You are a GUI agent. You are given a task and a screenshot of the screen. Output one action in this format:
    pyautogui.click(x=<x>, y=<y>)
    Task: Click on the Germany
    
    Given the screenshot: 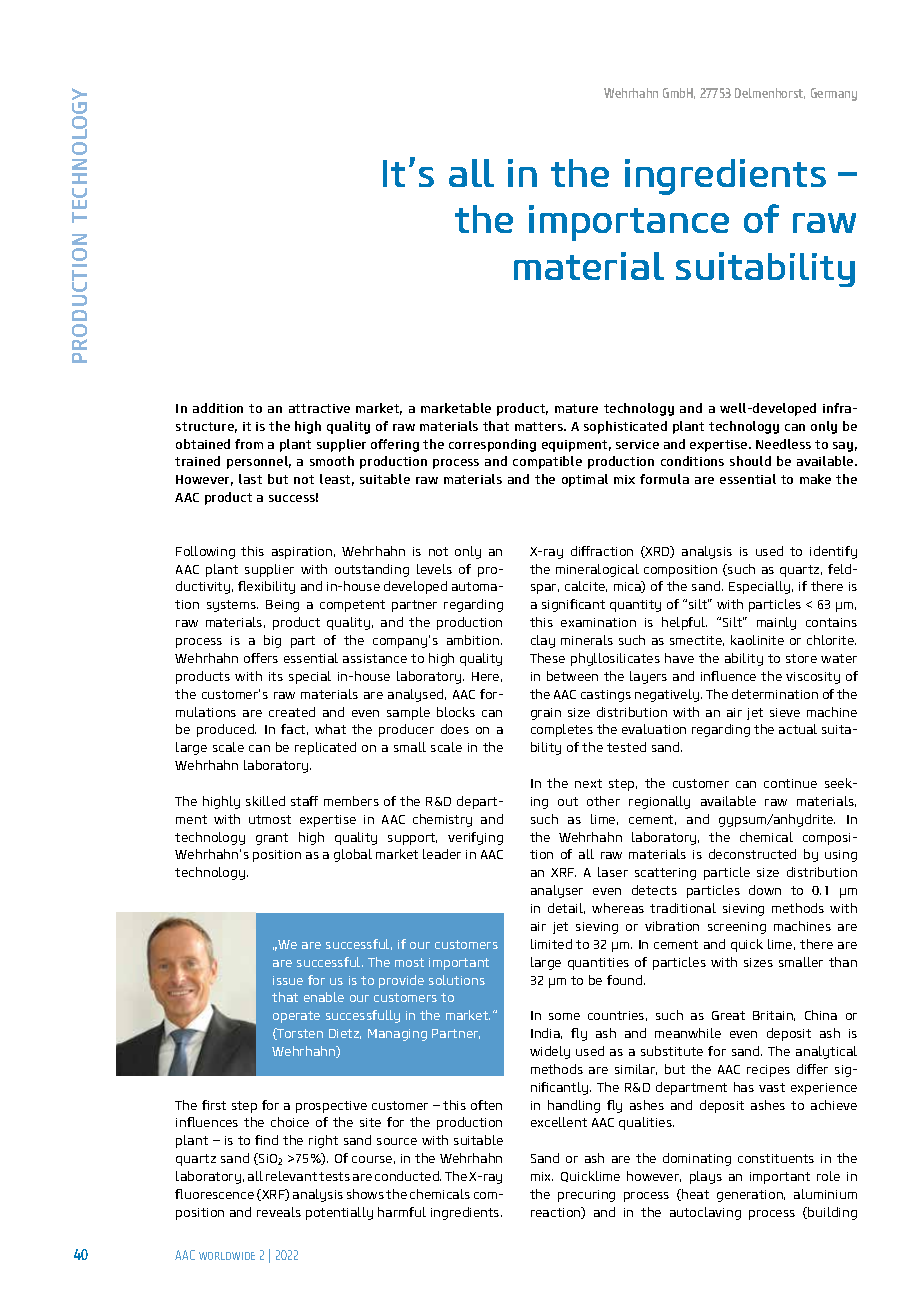 What is the action you would take?
    pyautogui.click(x=834, y=94)
